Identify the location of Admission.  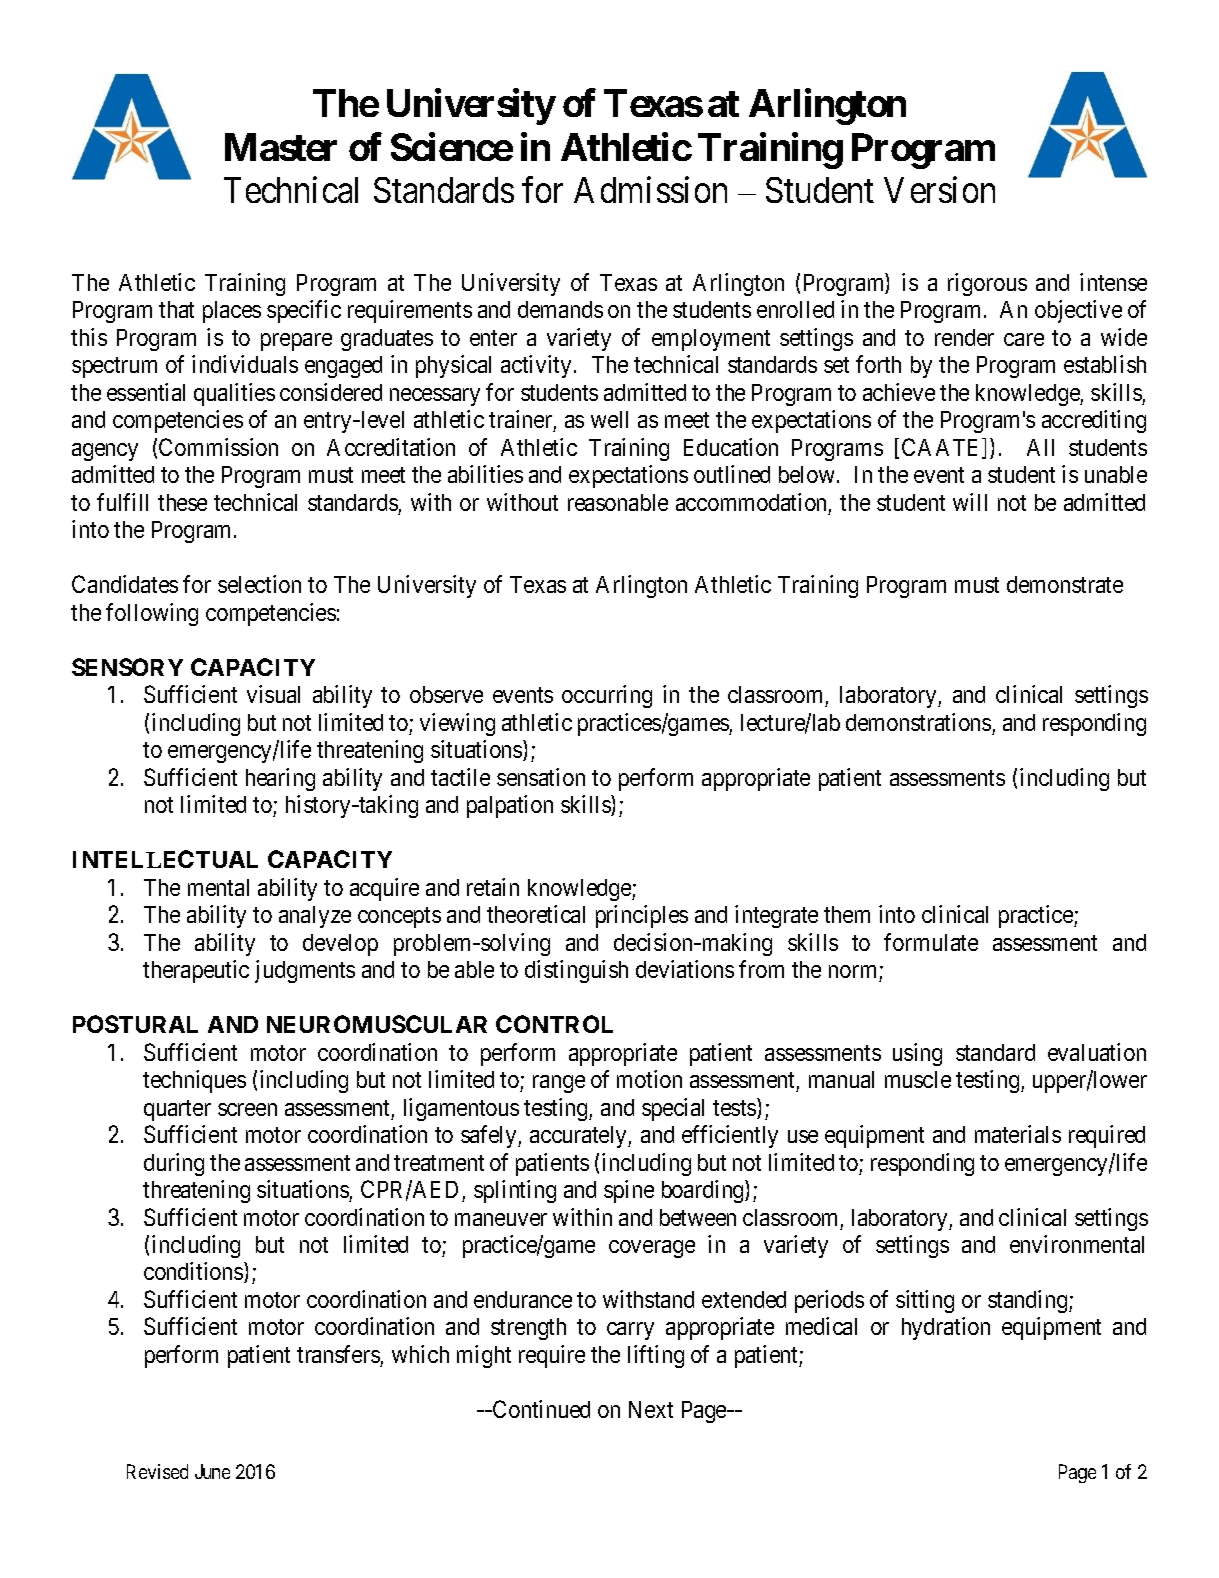
(650, 189).
